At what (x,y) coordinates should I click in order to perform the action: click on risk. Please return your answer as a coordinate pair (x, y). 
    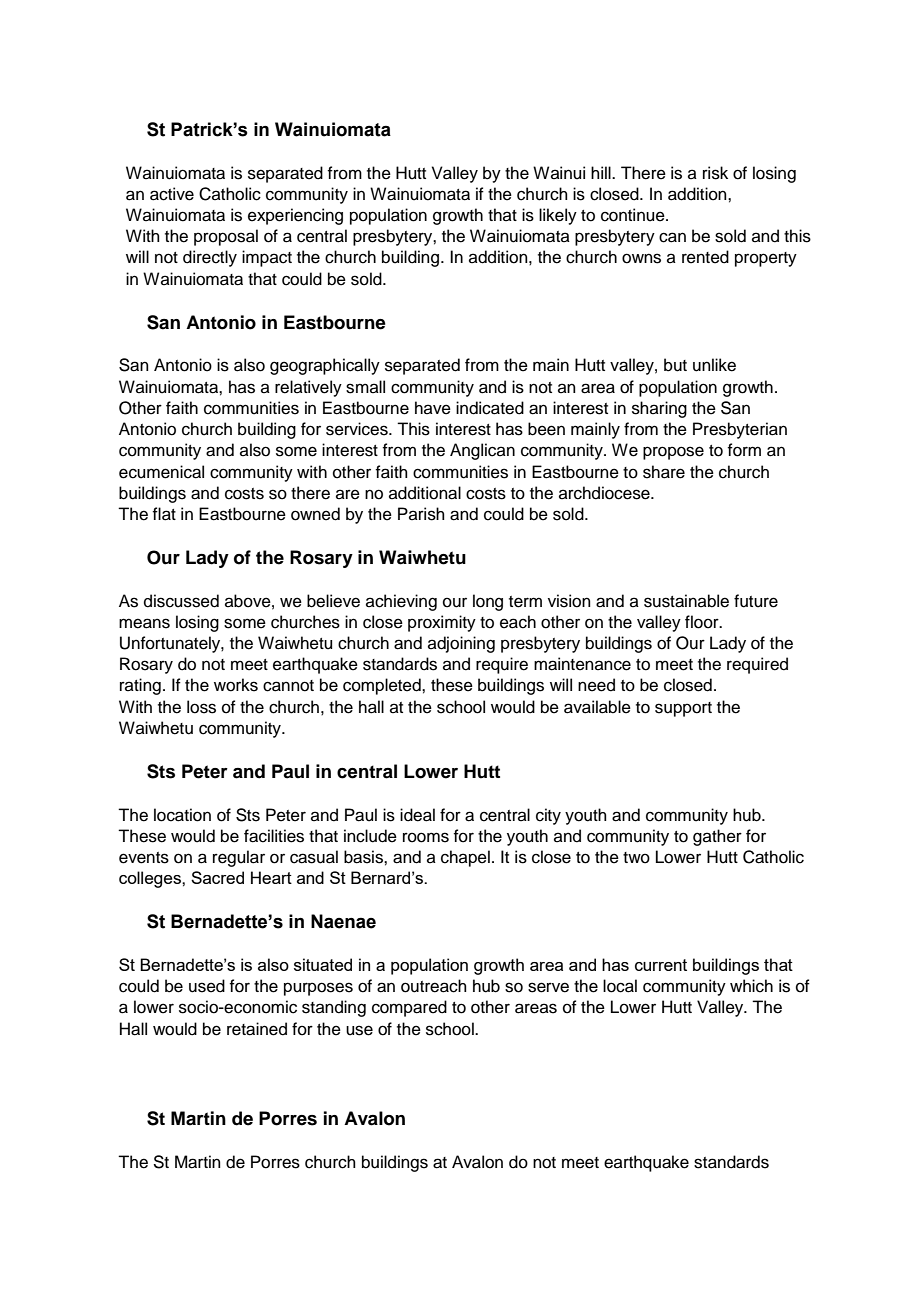
    Looking at the image, I should click on (715, 173).
